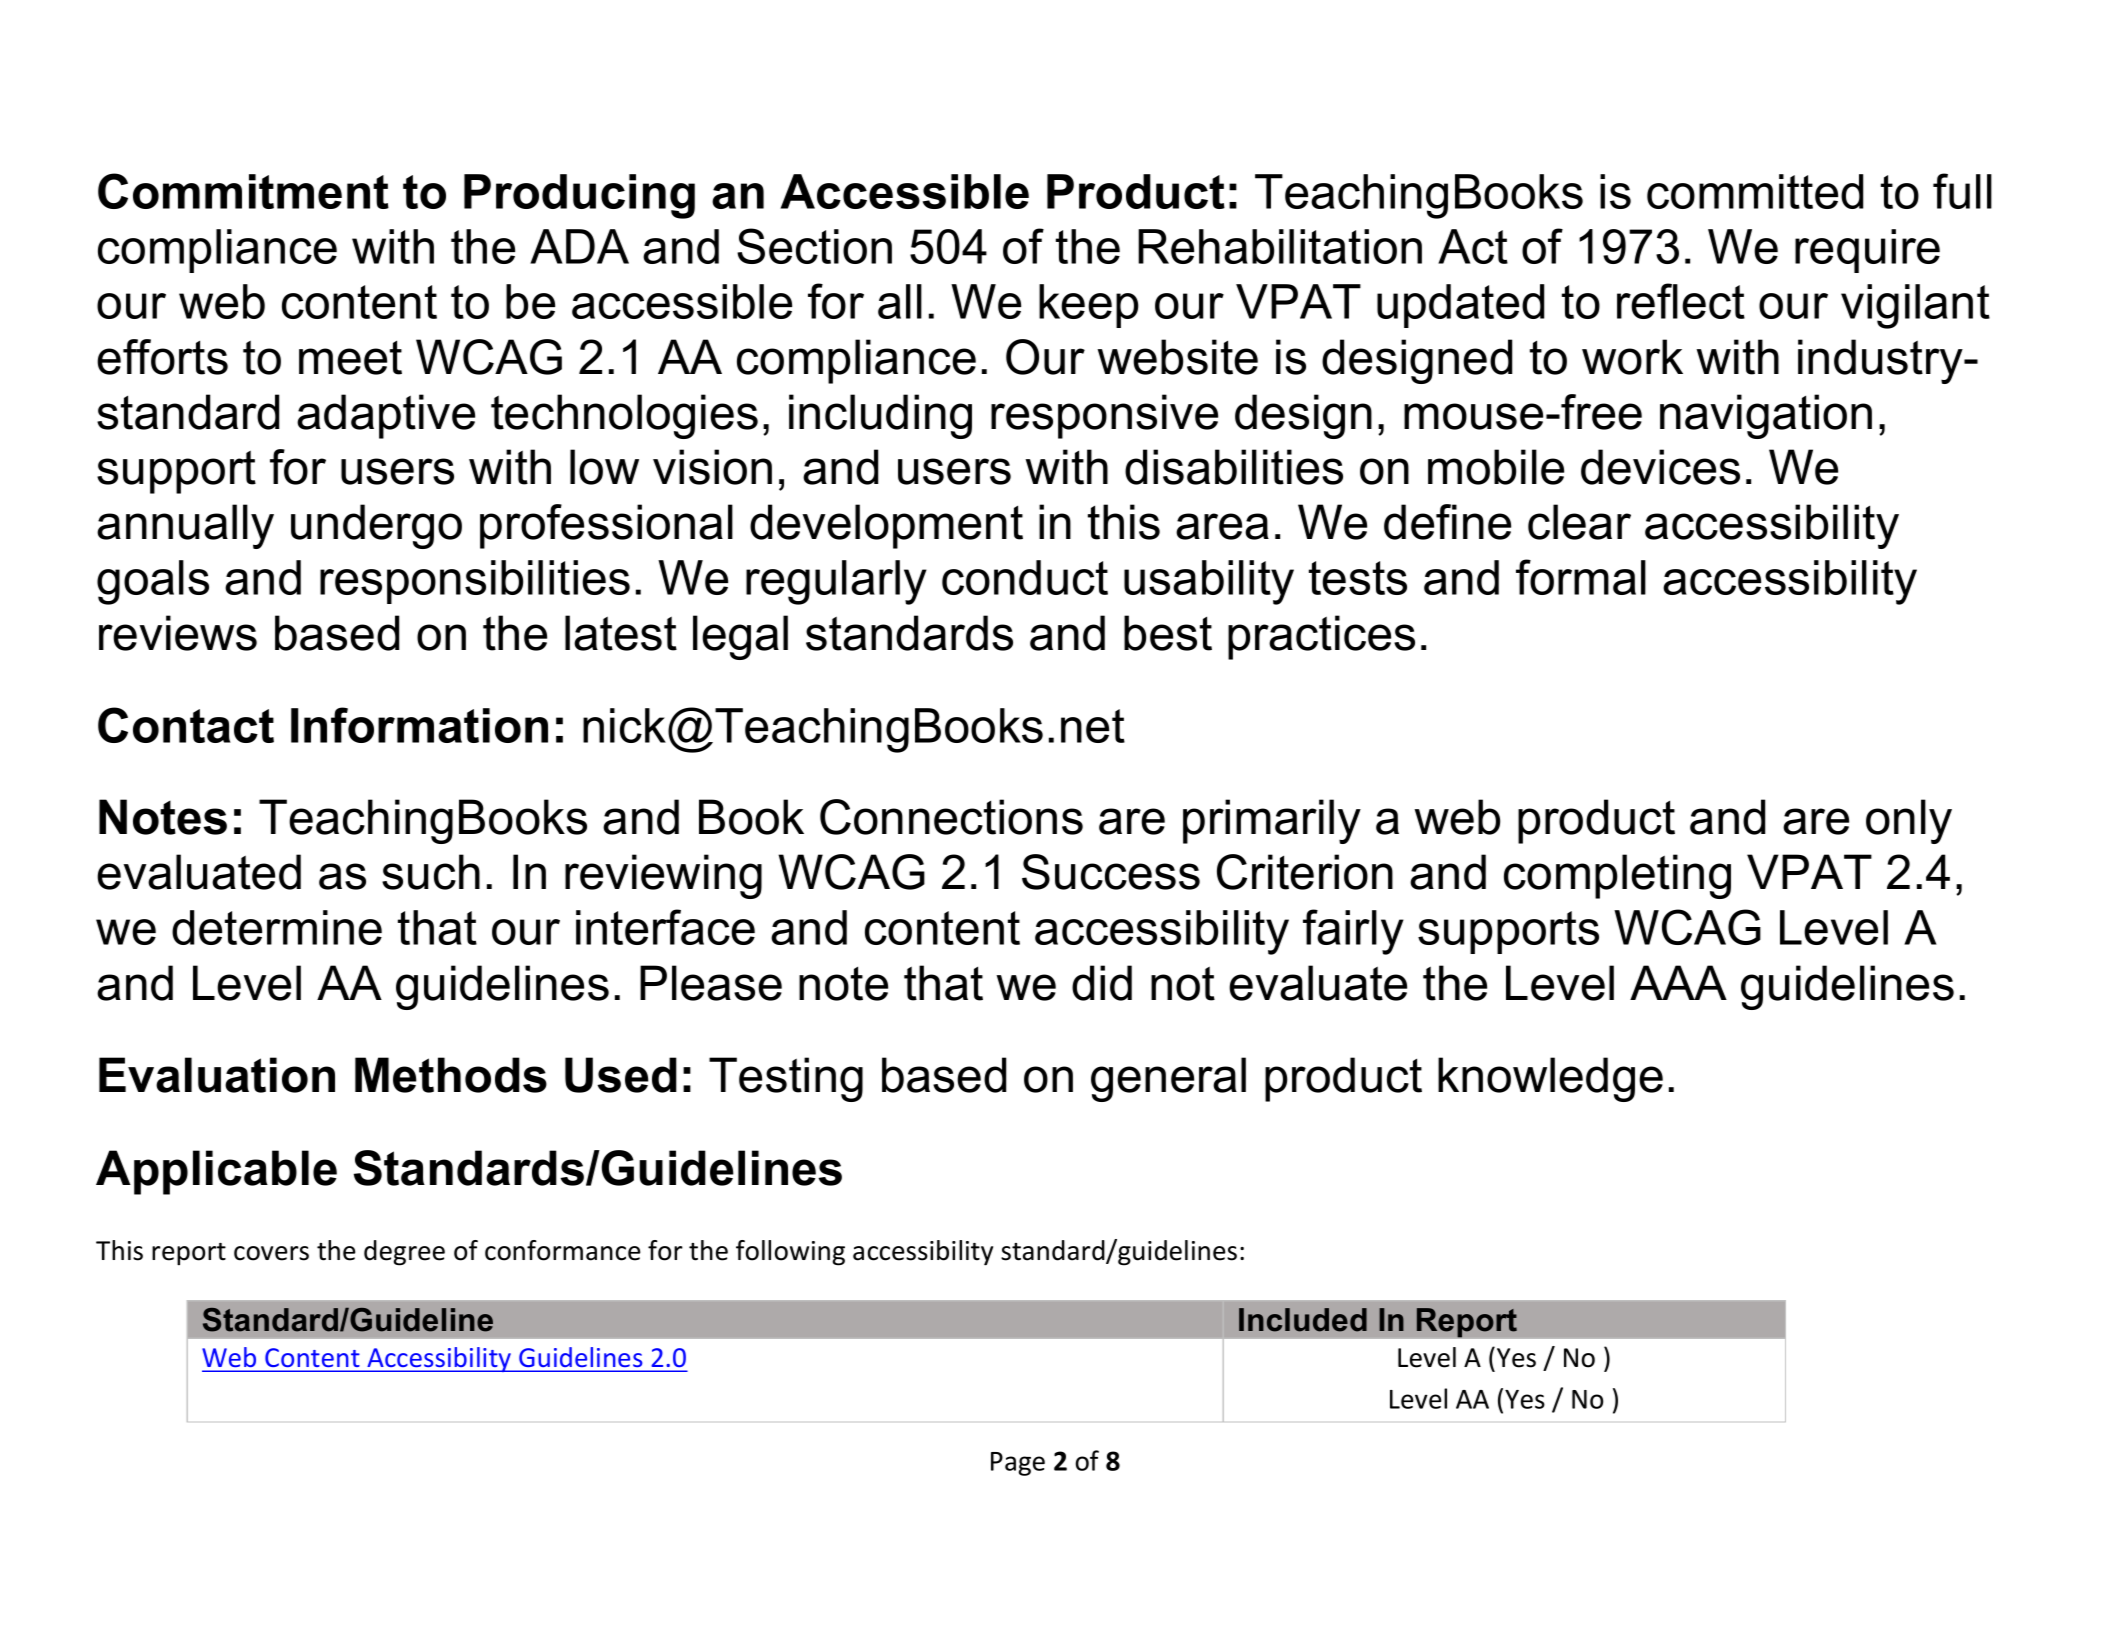  Describe the element at coordinates (1909, 821) in the screenshot. I see `only` at that location.
